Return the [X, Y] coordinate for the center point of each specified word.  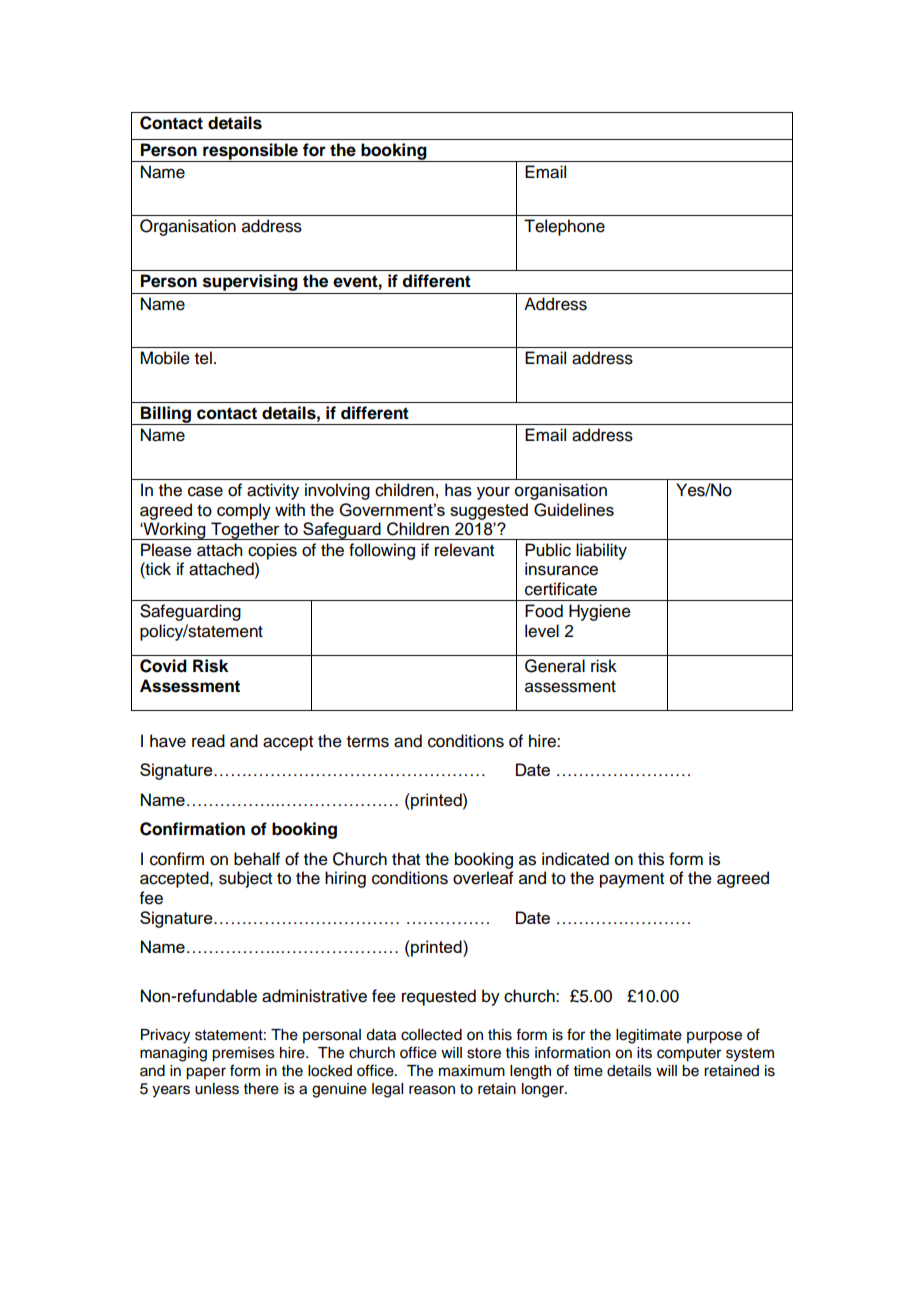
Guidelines [574, 510]
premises [243, 1054]
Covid [163, 666]
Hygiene [600, 612]
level [542, 631]
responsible [250, 152]
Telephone [564, 227]
